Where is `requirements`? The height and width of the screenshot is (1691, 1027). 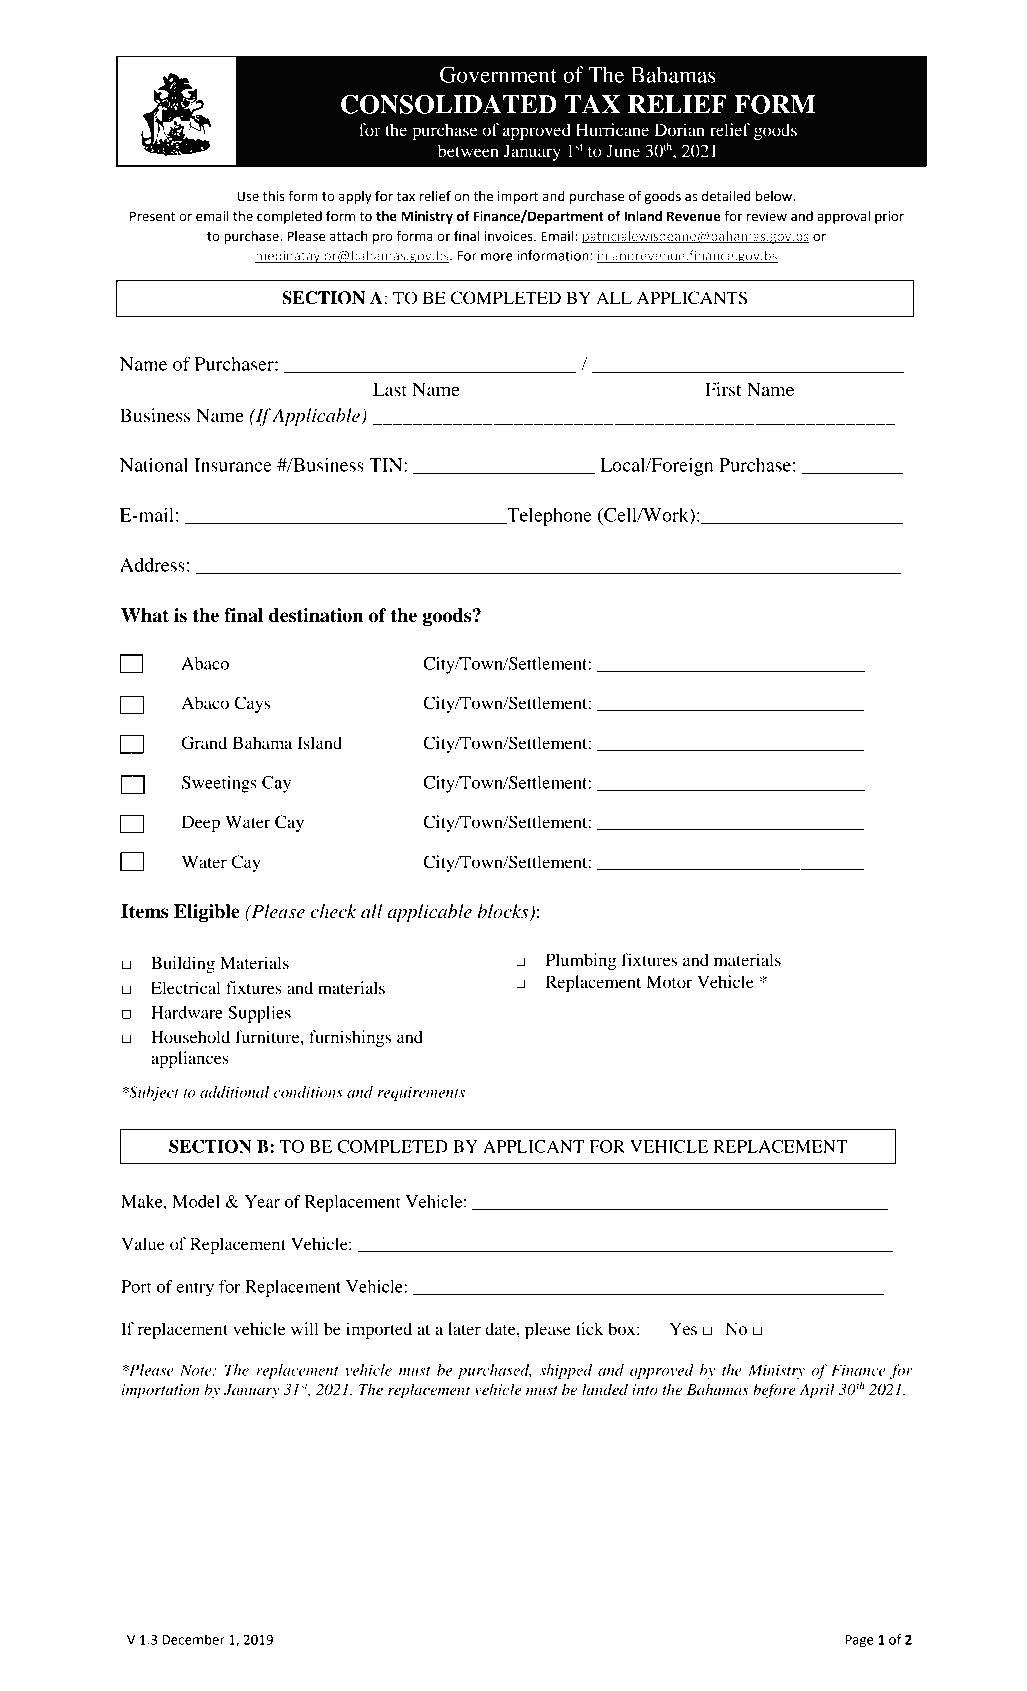 requirements is located at coordinates (421, 1093).
